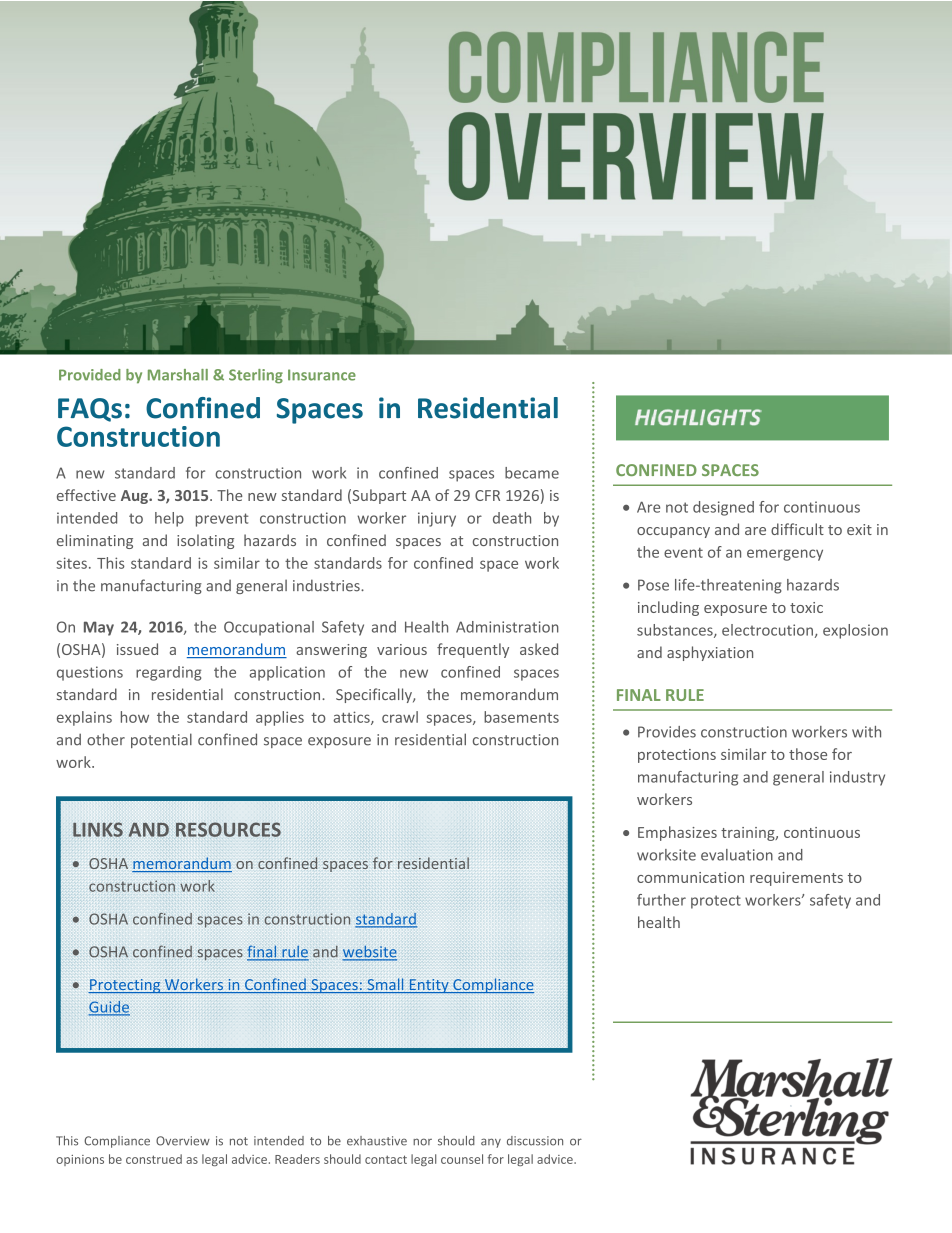  I want to click on potential, so click(161, 740).
